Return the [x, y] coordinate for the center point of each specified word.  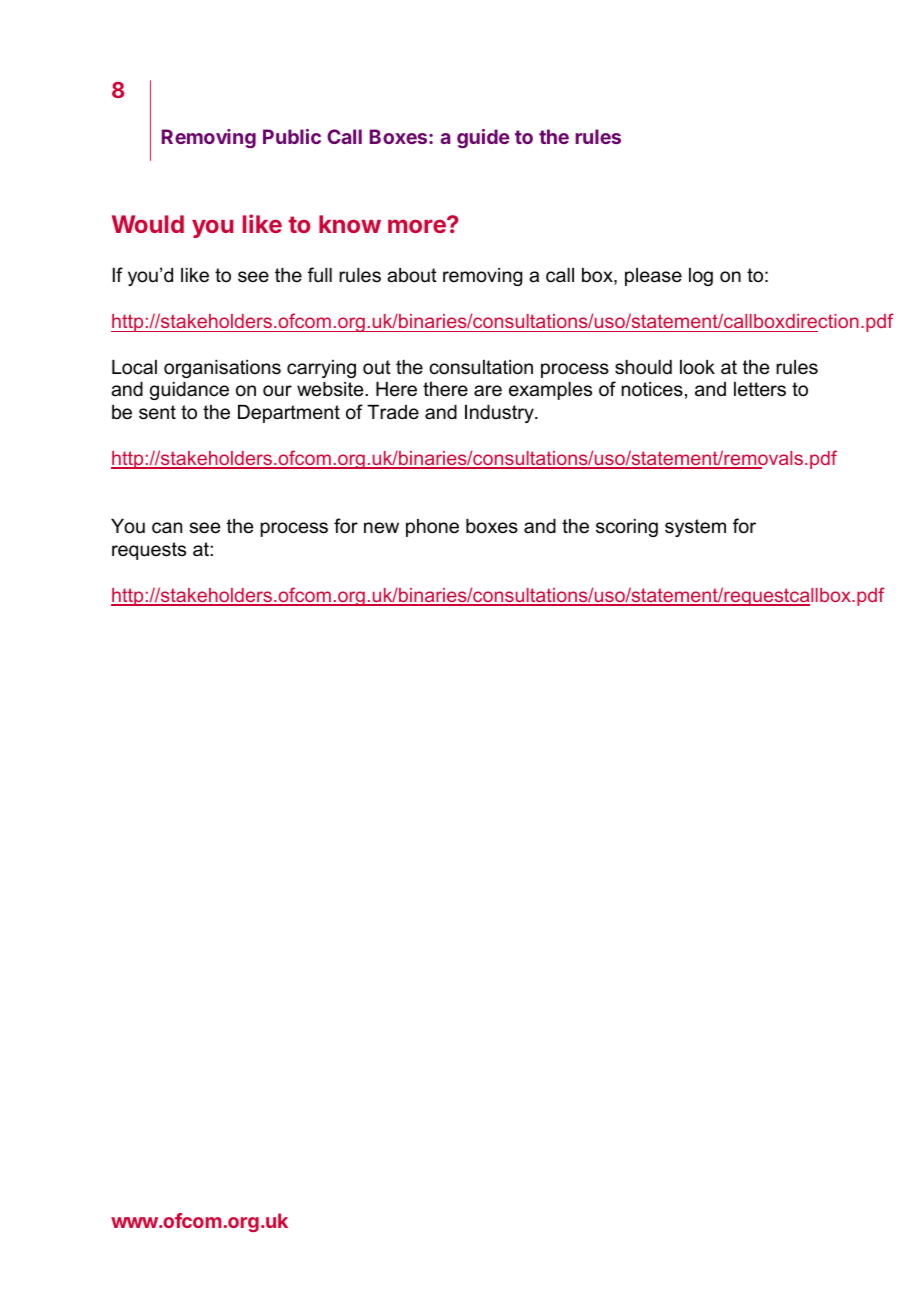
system [695, 528]
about [412, 275]
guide [483, 138]
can [167, 528]
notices [652, 389]
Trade [393, 412]
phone [432, 528]
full [320, 274]
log [701, 277]
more [418, 225]
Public [292, 136]
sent [157, 412]
